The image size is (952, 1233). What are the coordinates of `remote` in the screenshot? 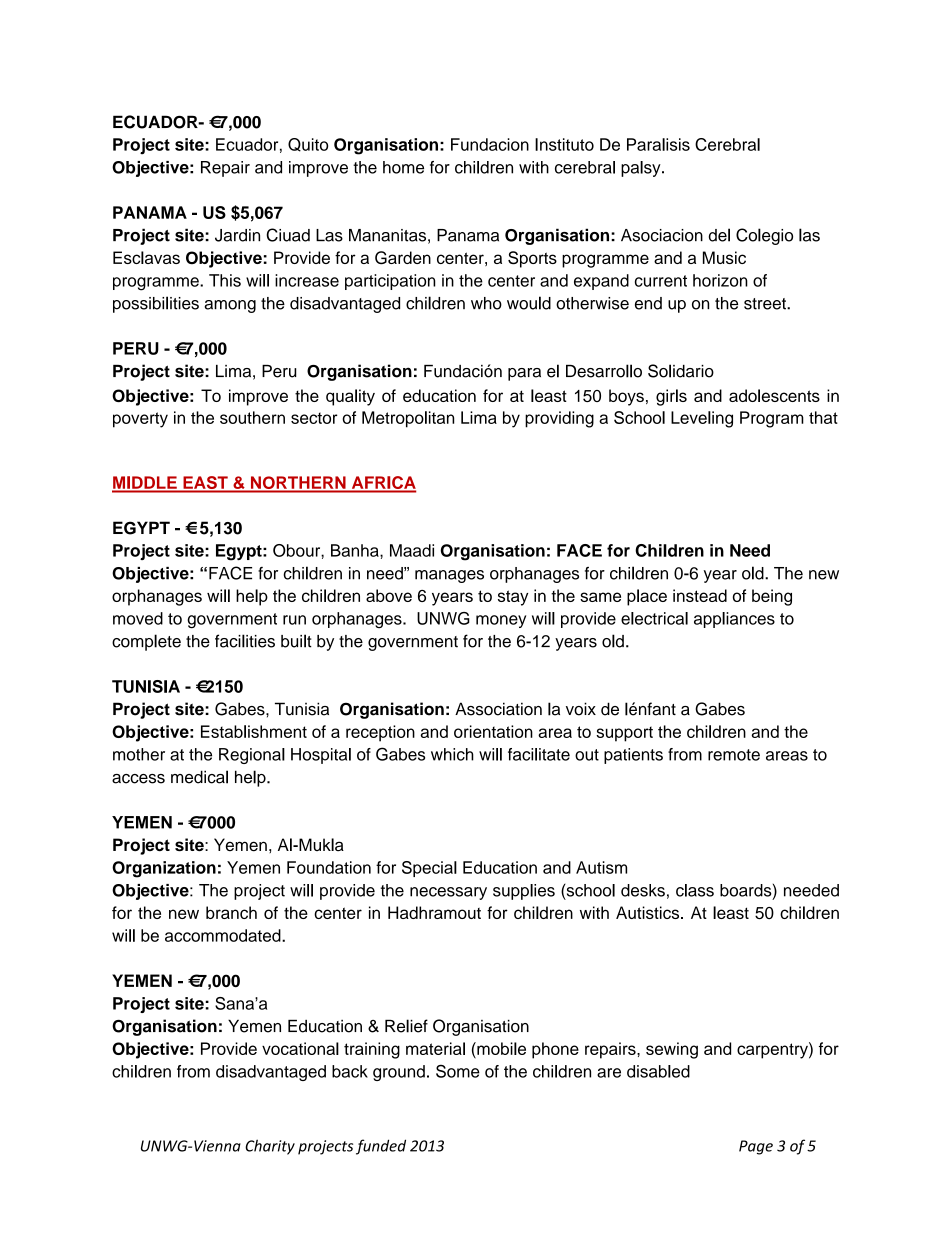 It's located at (734, 755).
